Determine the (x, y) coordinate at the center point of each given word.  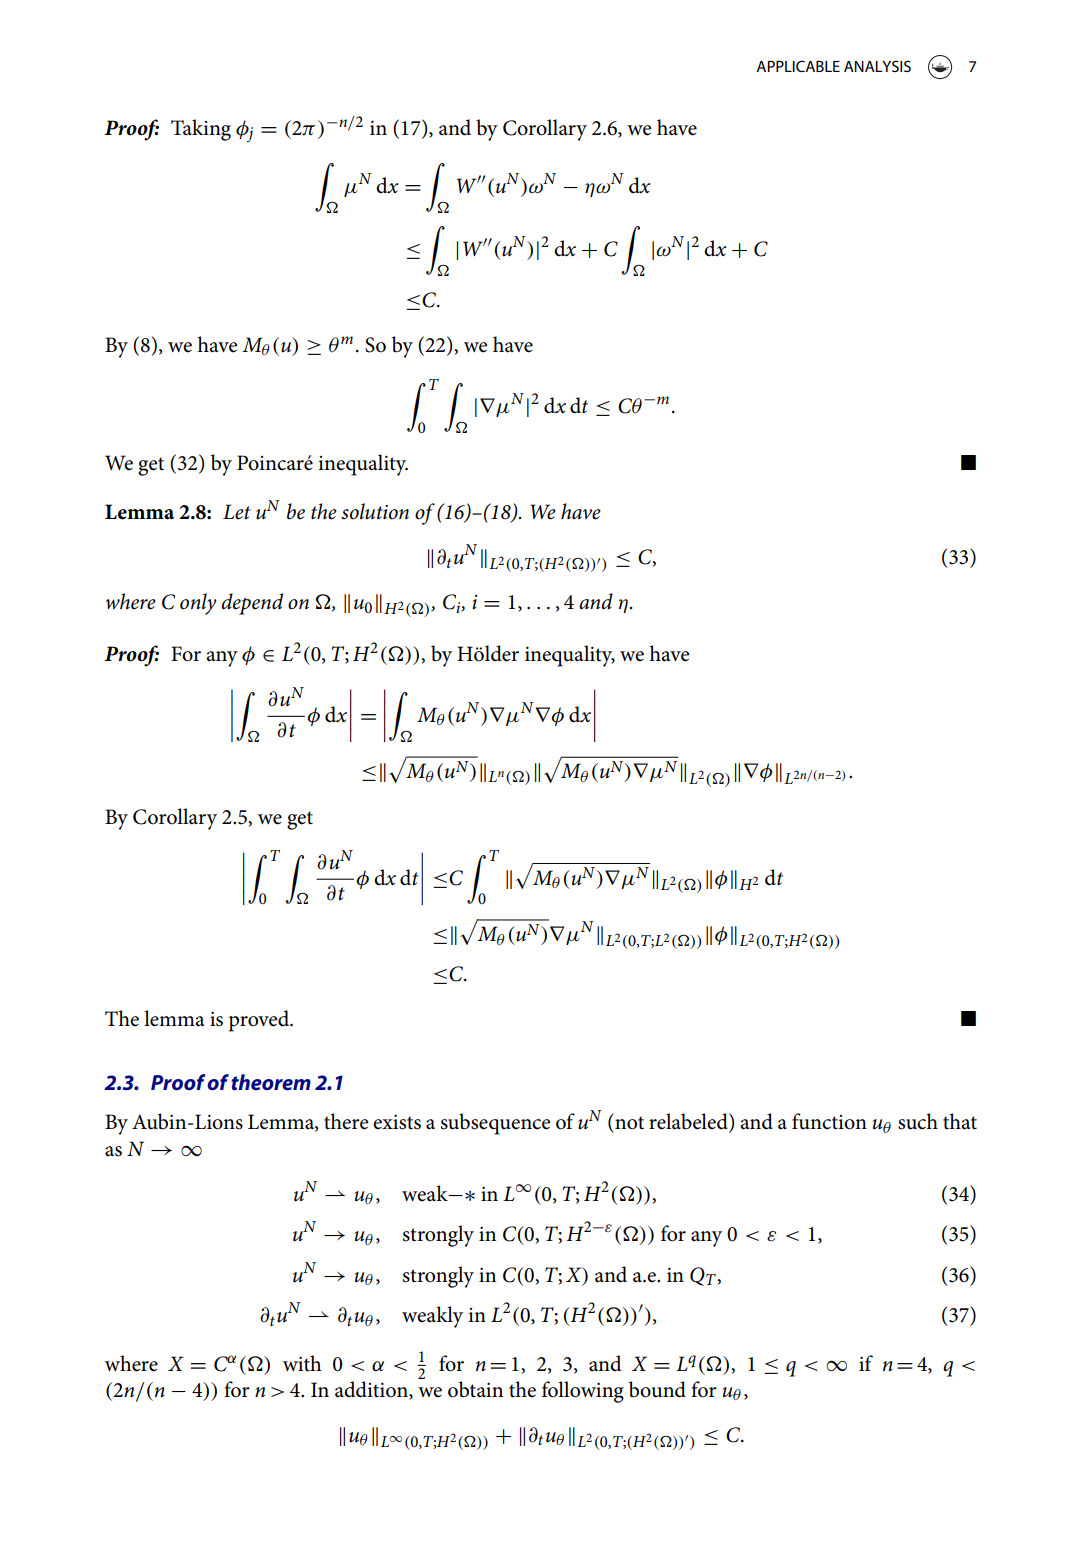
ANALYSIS (877, 66)
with (302, 1363)
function (829, 1121)
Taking (201, 130)
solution (375, 511)
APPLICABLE (798, 66)
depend (252, 604)
